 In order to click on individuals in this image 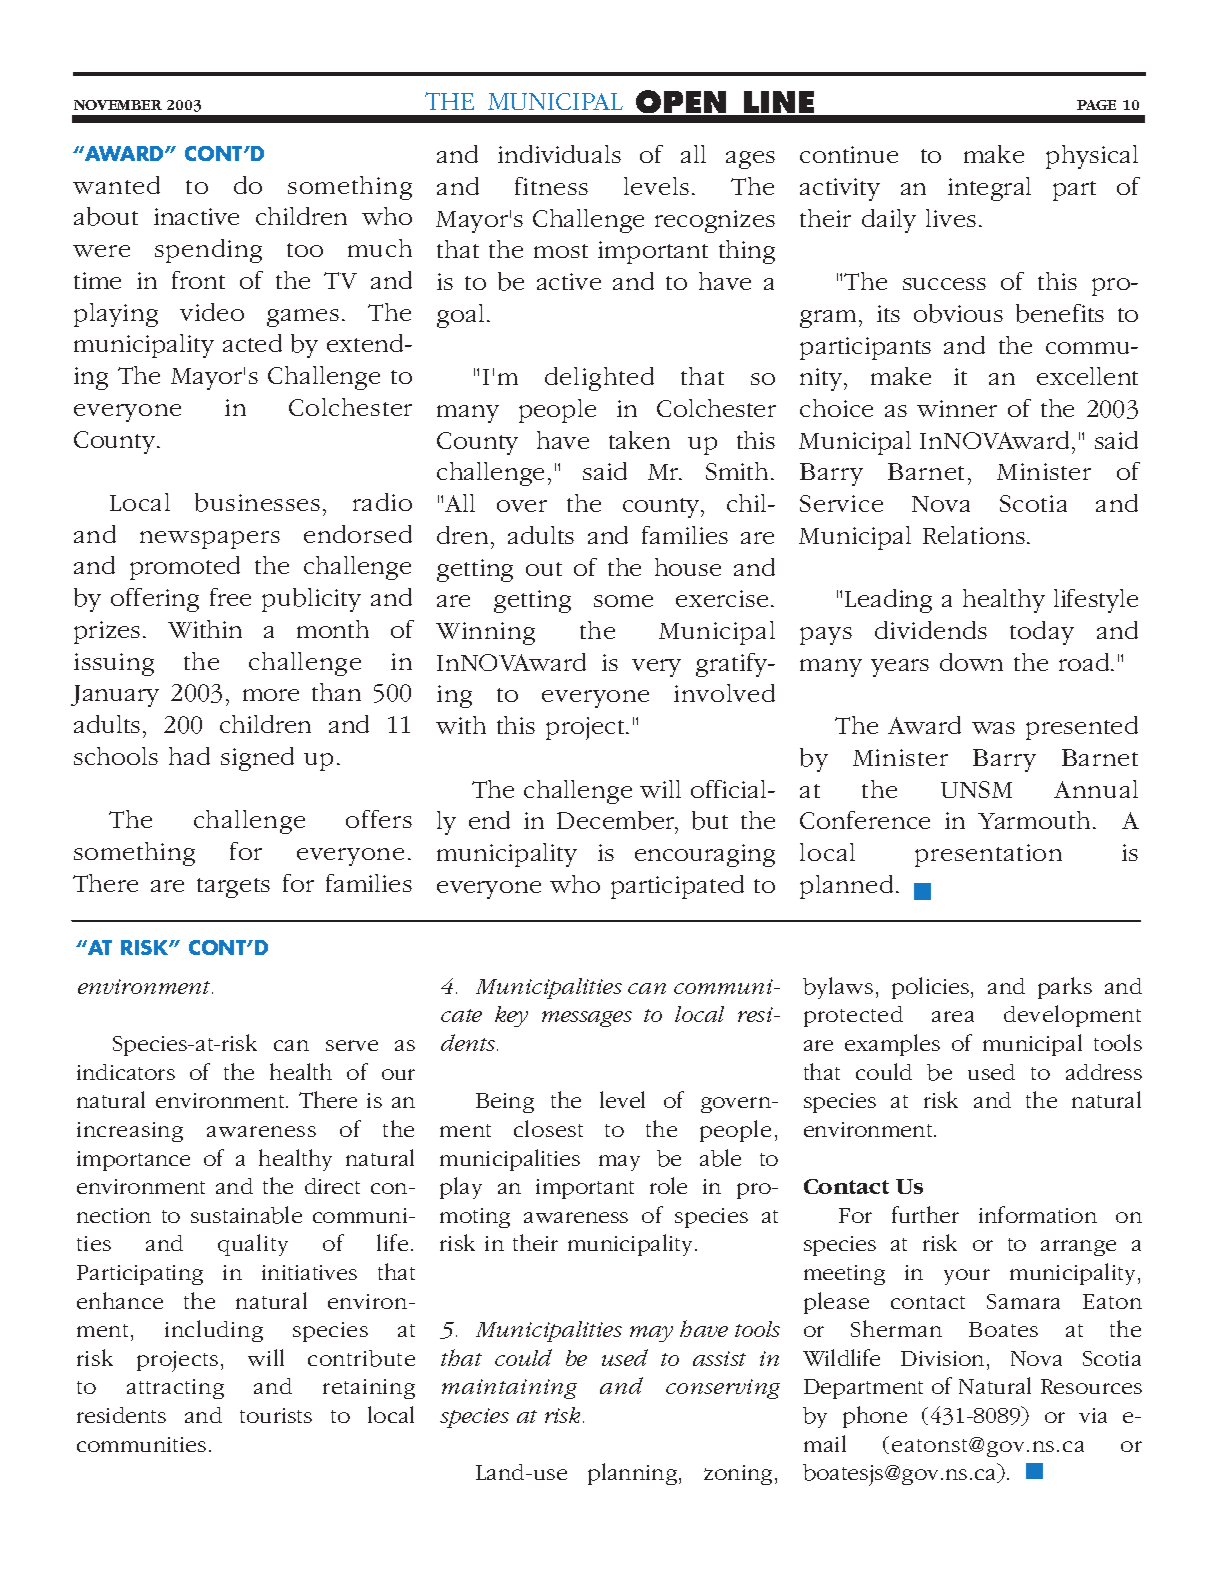, I will do `click(559, 154)`.
